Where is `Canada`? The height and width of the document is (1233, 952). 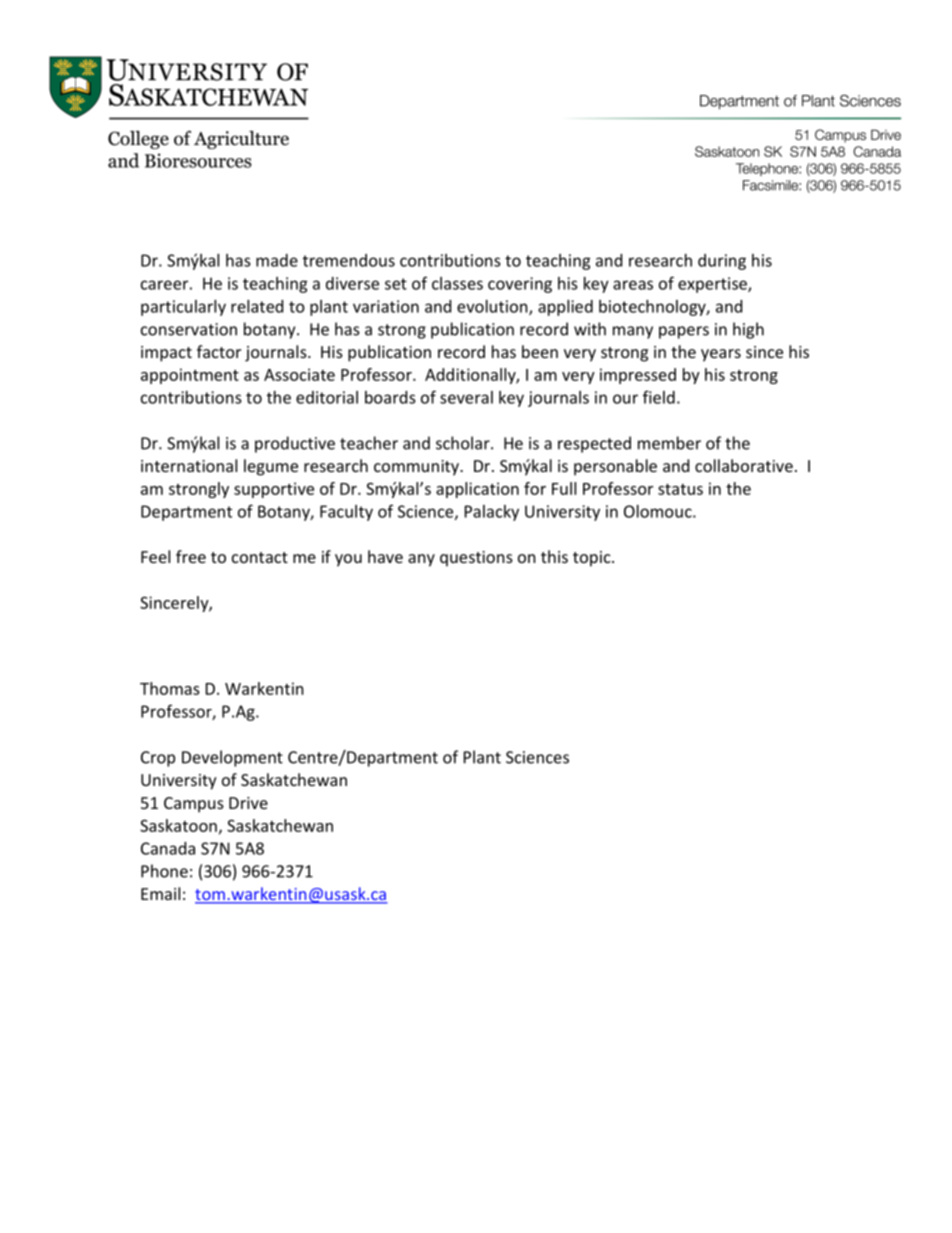
Canada is located at coordinates (168, 848).
